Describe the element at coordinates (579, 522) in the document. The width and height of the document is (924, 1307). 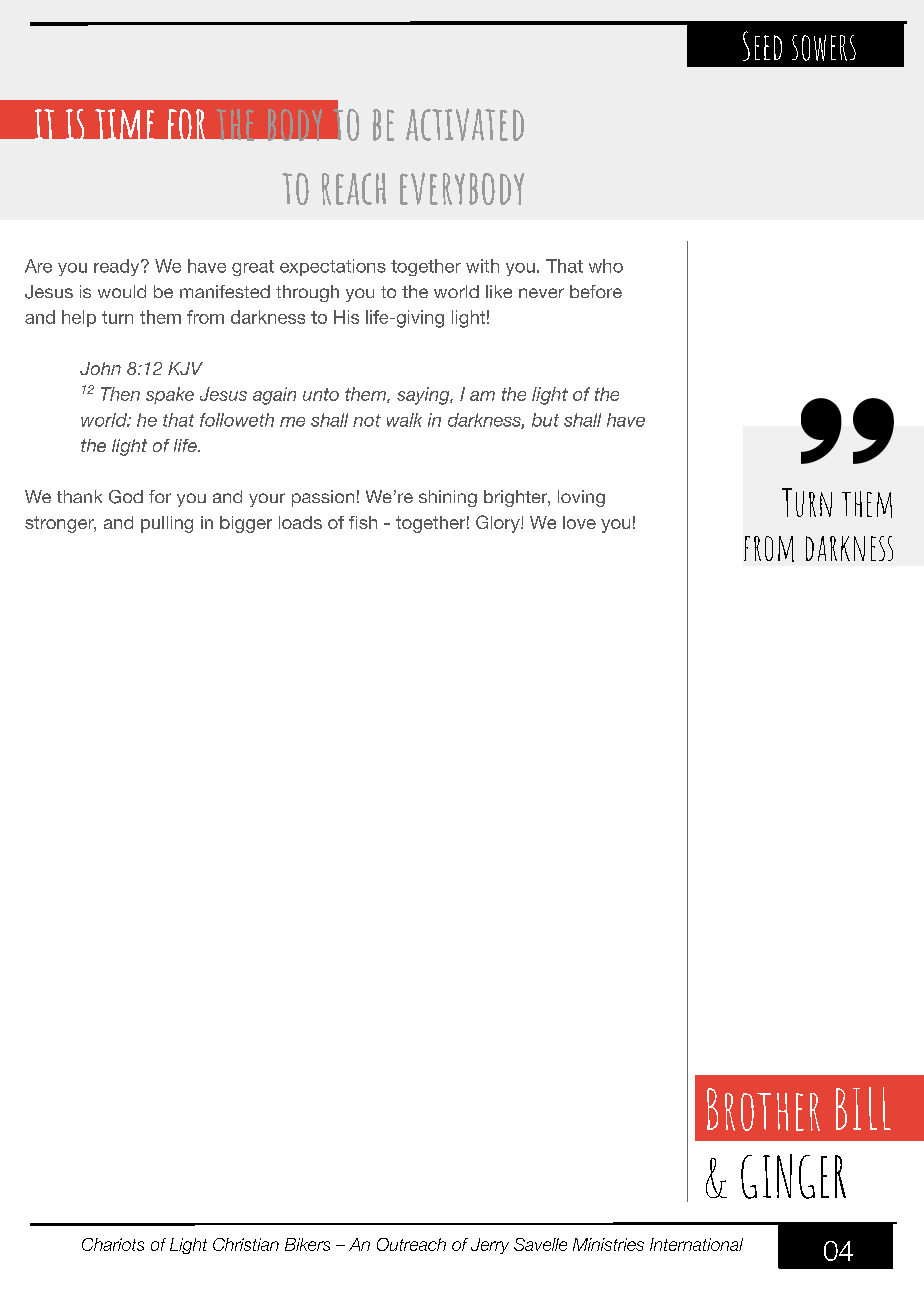
I see `love` at that location.
